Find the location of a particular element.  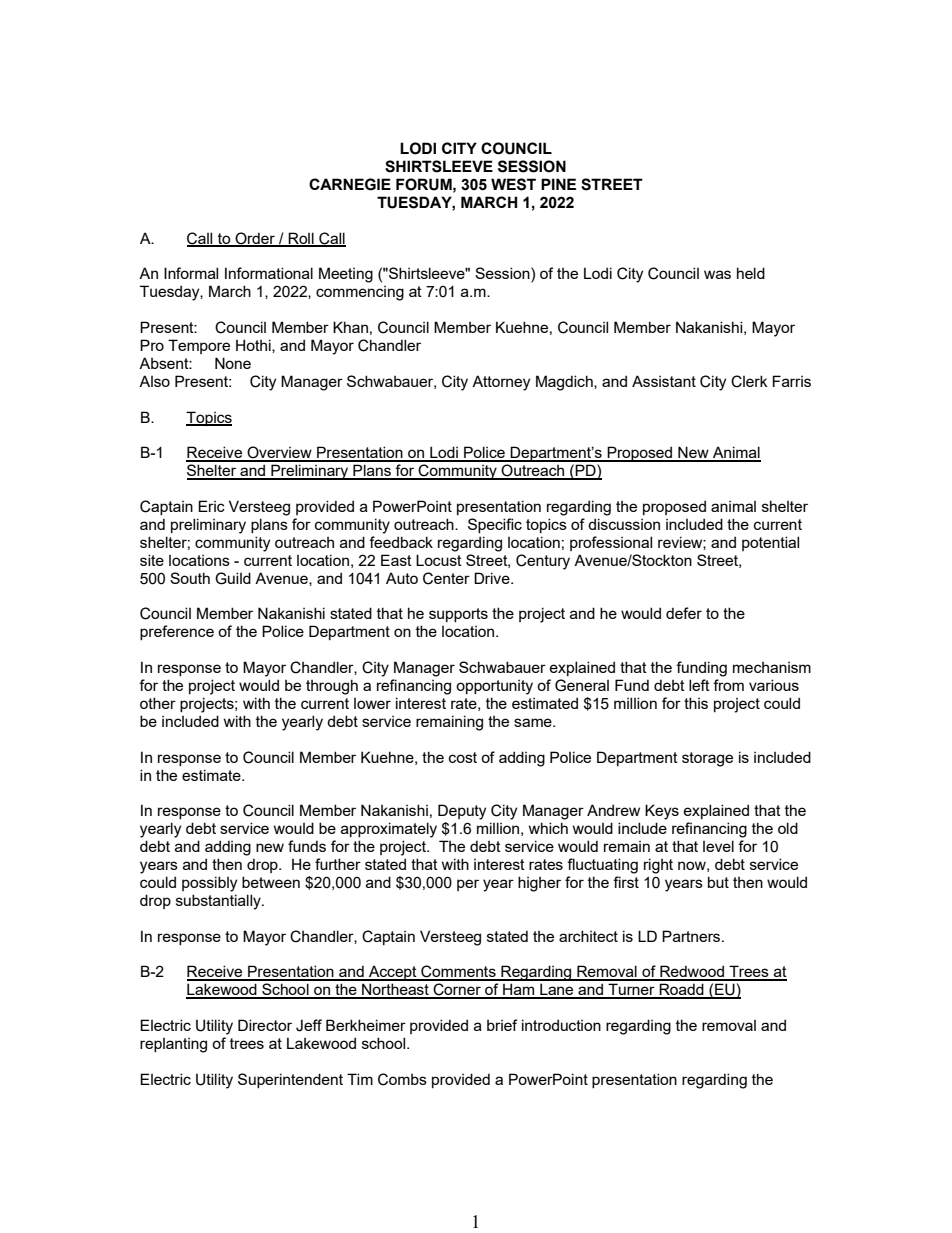

preference is located at coordinates (177, 632).
